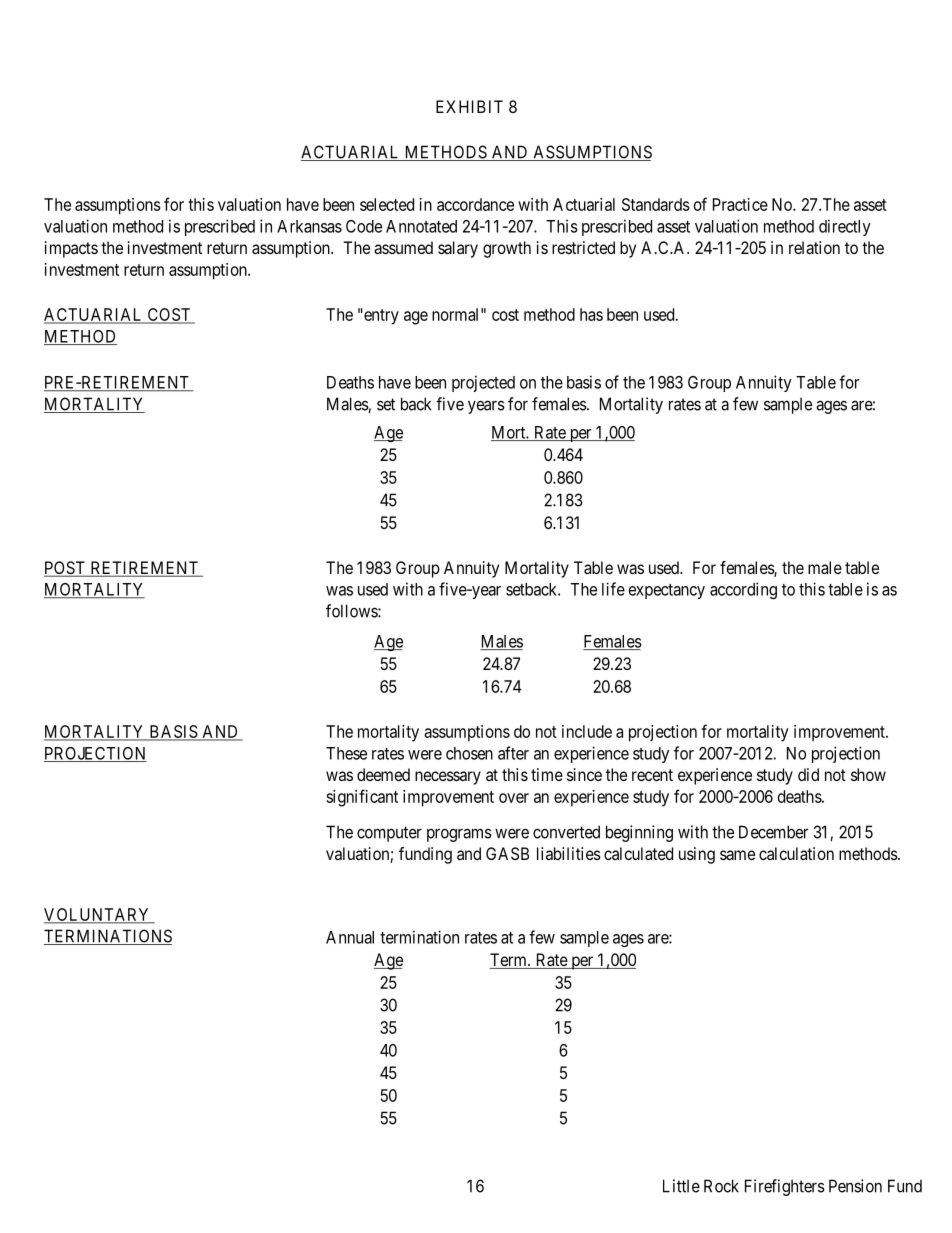 Image resolution: width=952 pixels, height=1233 pixels. What do you see at coordinates (66, 569) in the screenshot?
I see `POST` at bounding box center [66, 569].
